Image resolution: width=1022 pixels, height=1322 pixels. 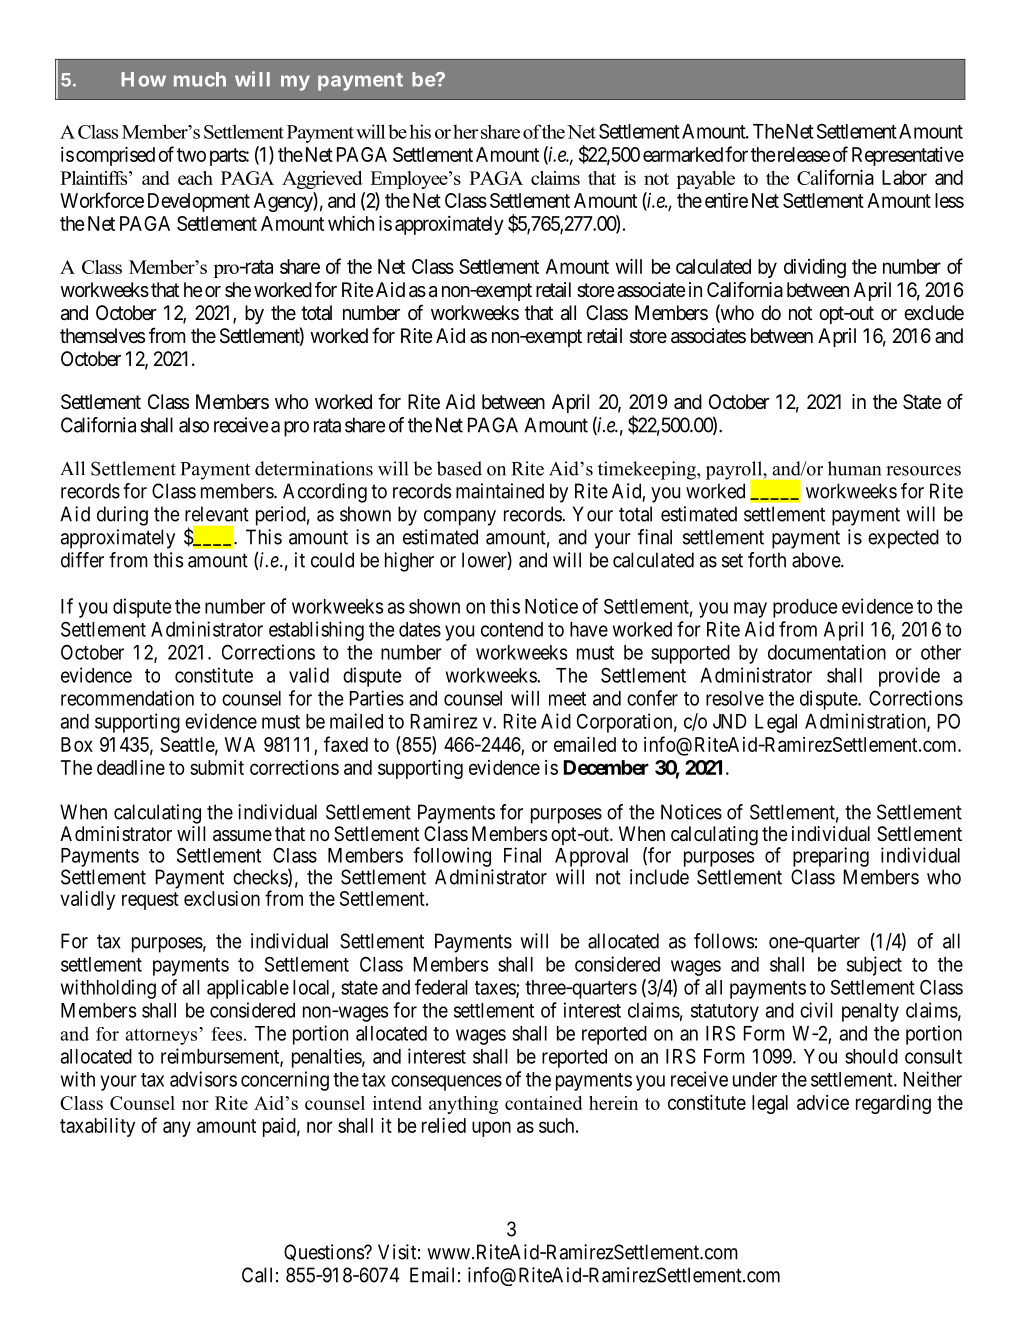 I want to click on maintained, so click(x=500, y=491).
